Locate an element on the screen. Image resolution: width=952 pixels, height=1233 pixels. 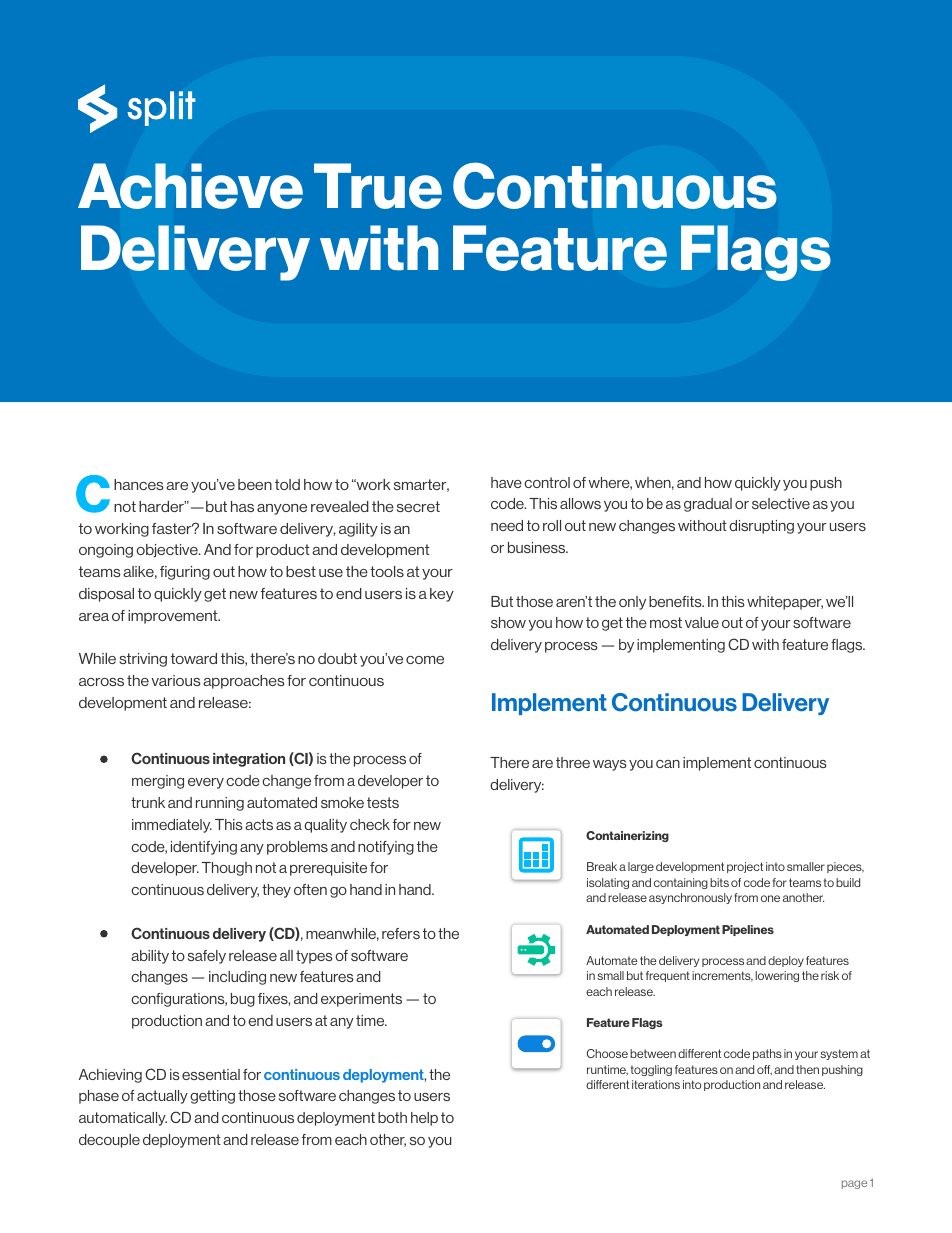
been is located at coordinates (255, 484).
